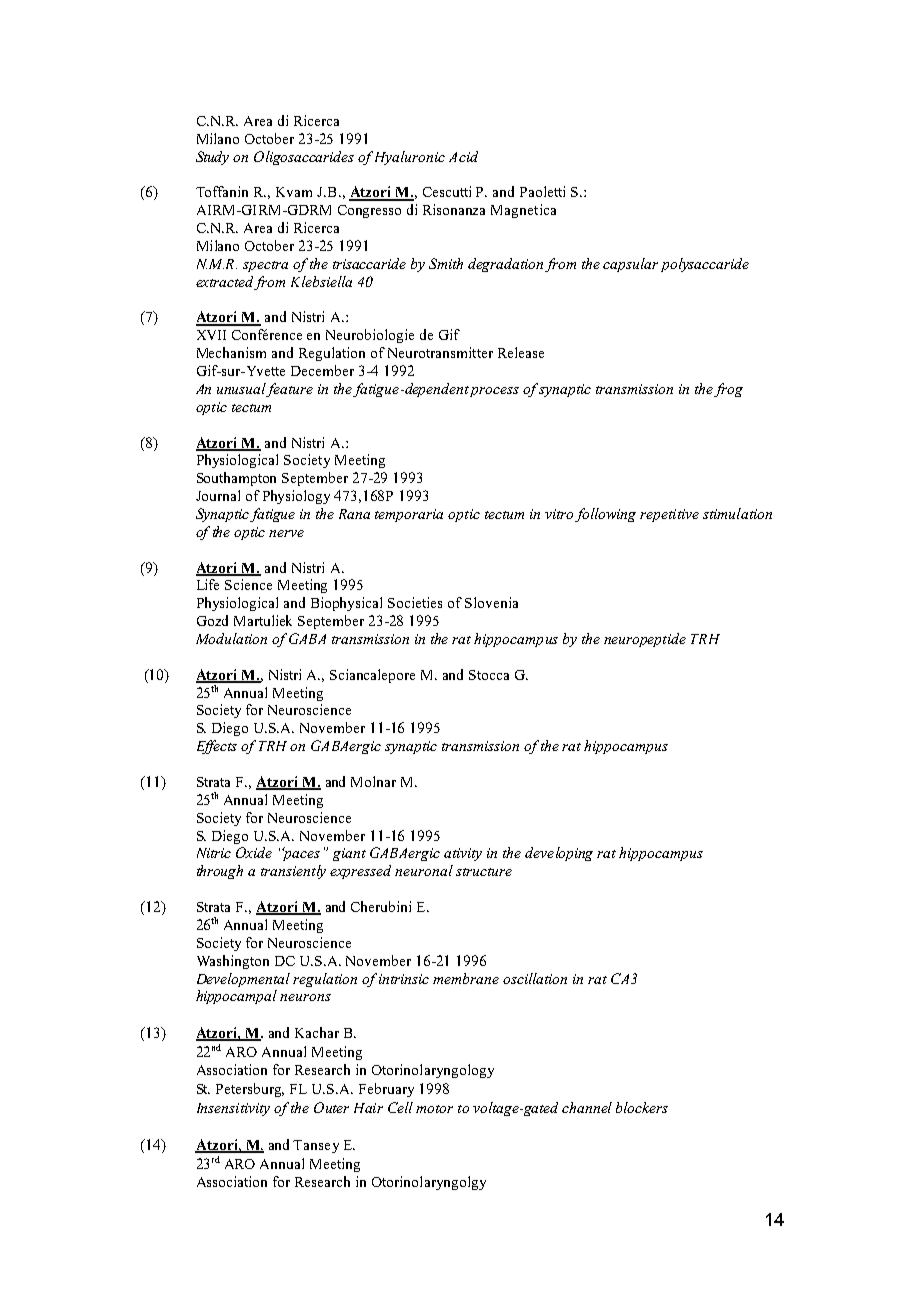 This image has height=1308, width=924. What do you see at coordinates (212, 158) in the image?
I see `Study` at bounding box center [212, 158].
